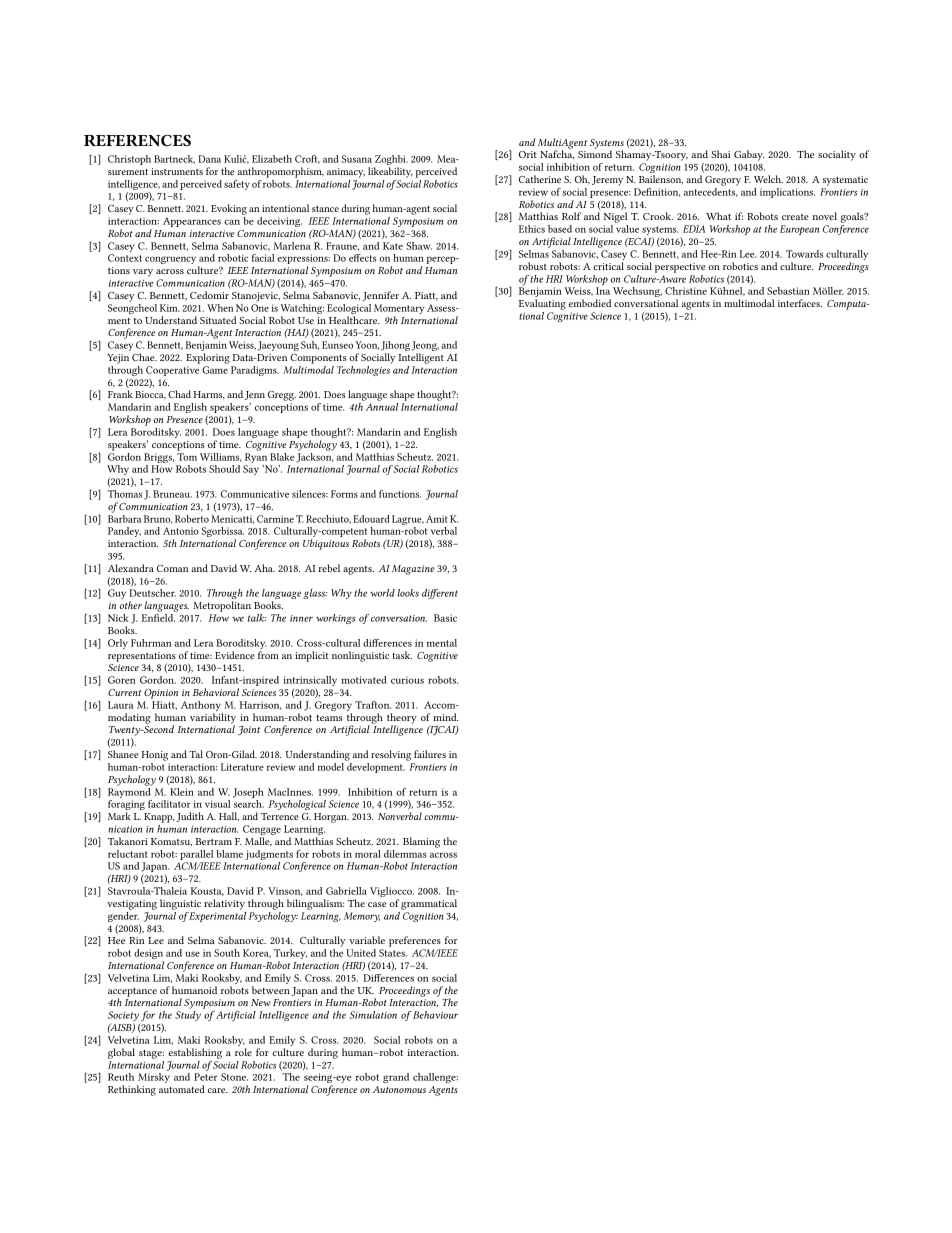 The height and width of the screenshot is (1233, 952). I want to click on Welch, so click(768, 179).
